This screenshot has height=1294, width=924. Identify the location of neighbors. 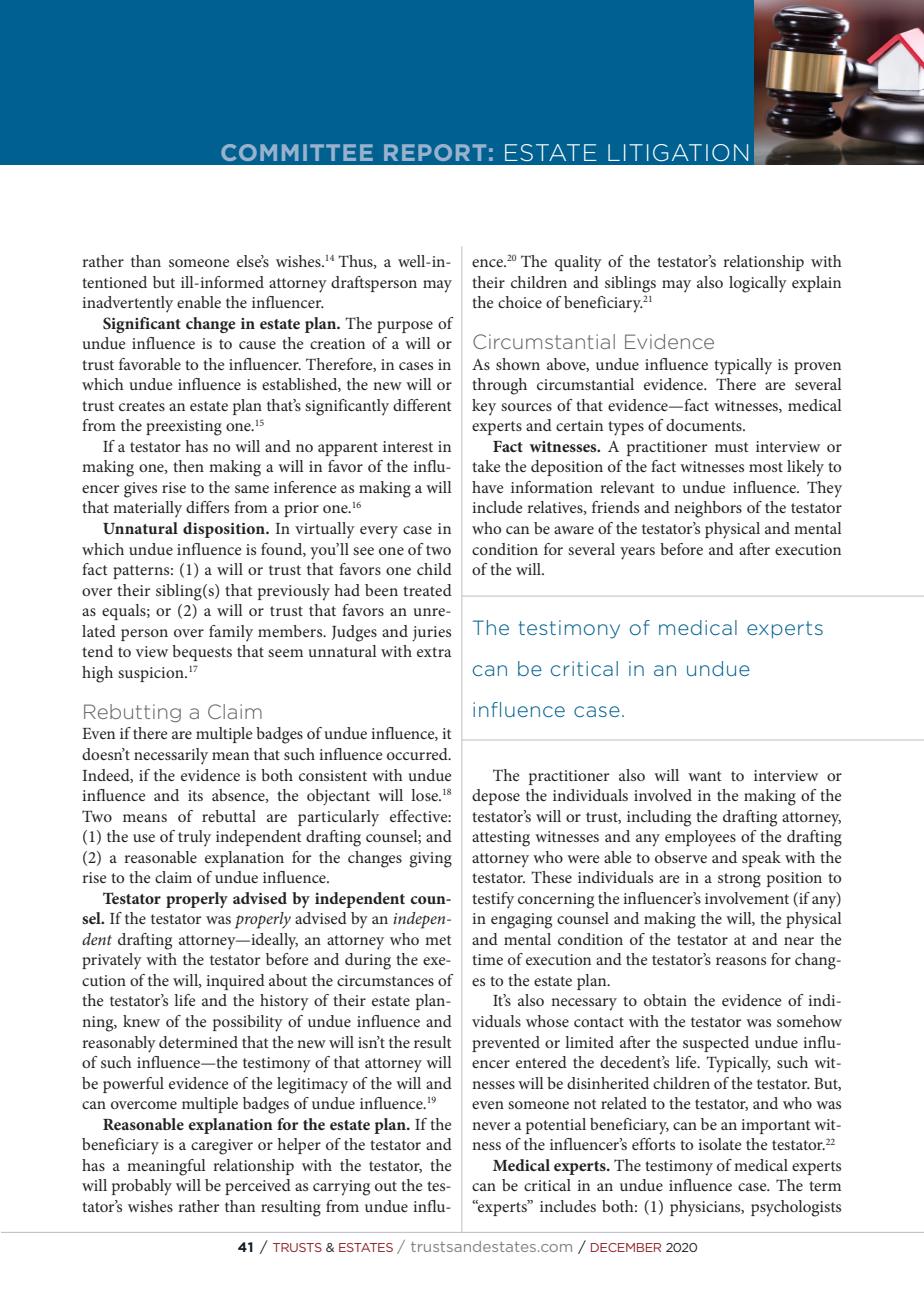
(708, 509).
